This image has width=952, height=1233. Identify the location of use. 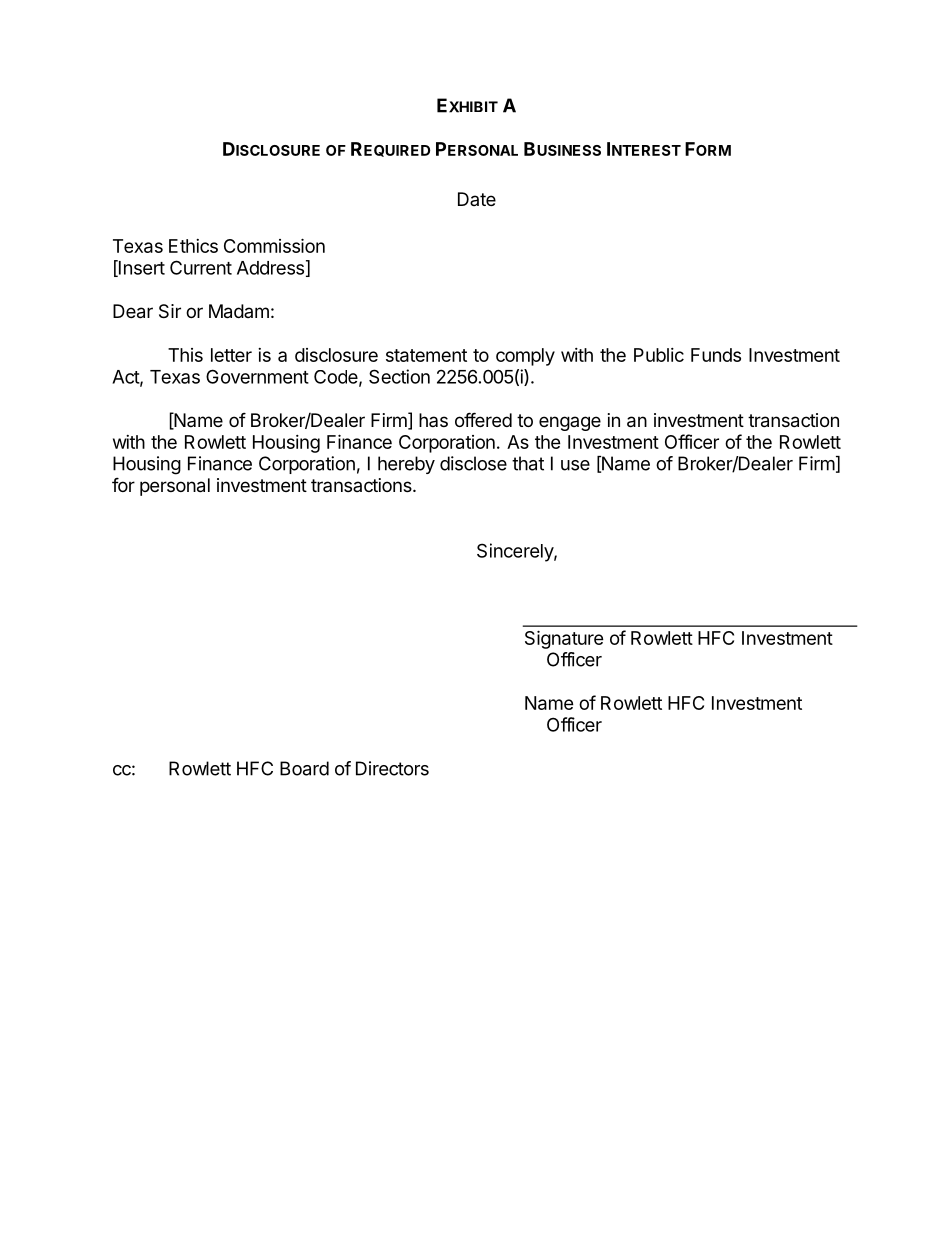
(575, 465).
